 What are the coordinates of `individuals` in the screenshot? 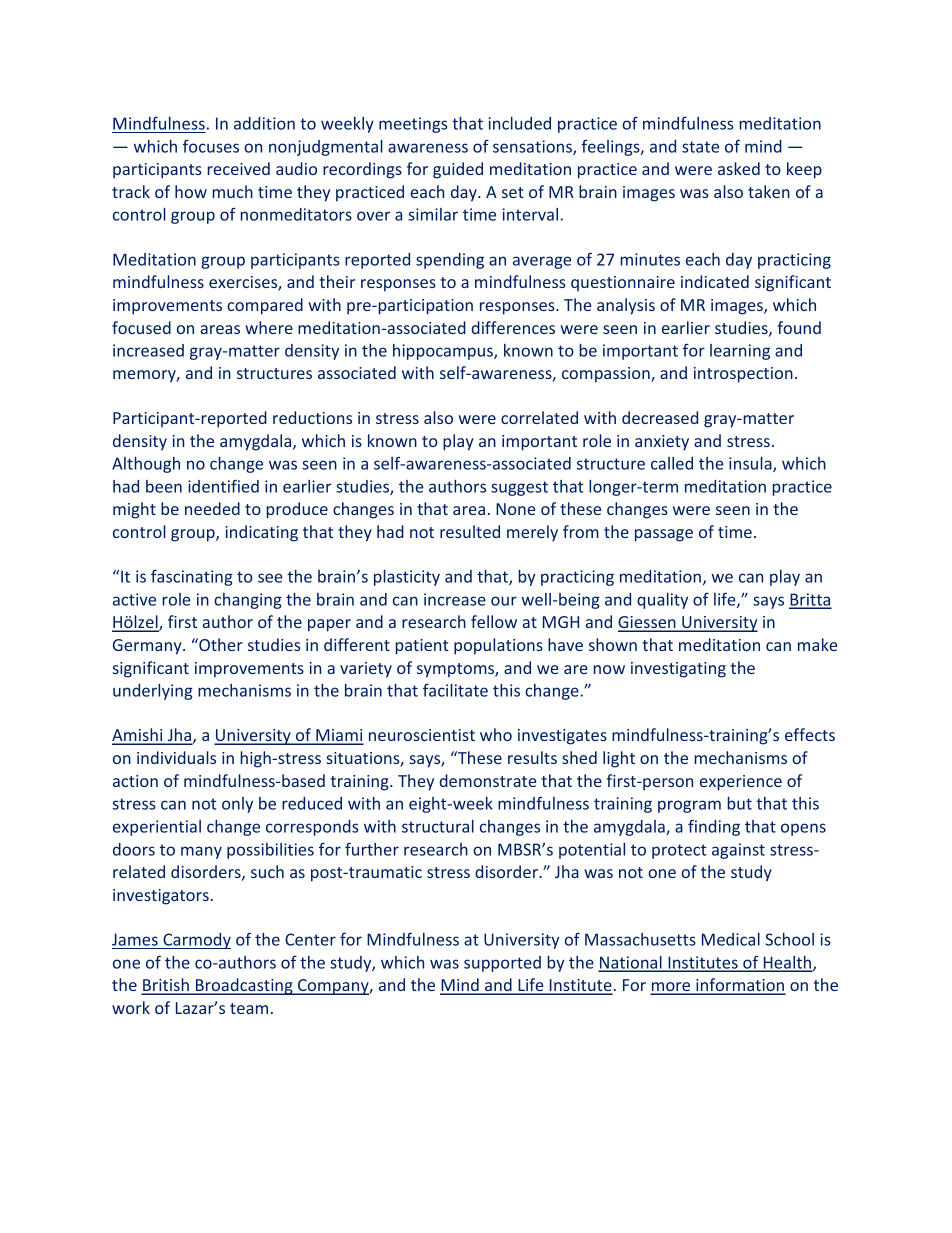 It's located at (176, 757).
